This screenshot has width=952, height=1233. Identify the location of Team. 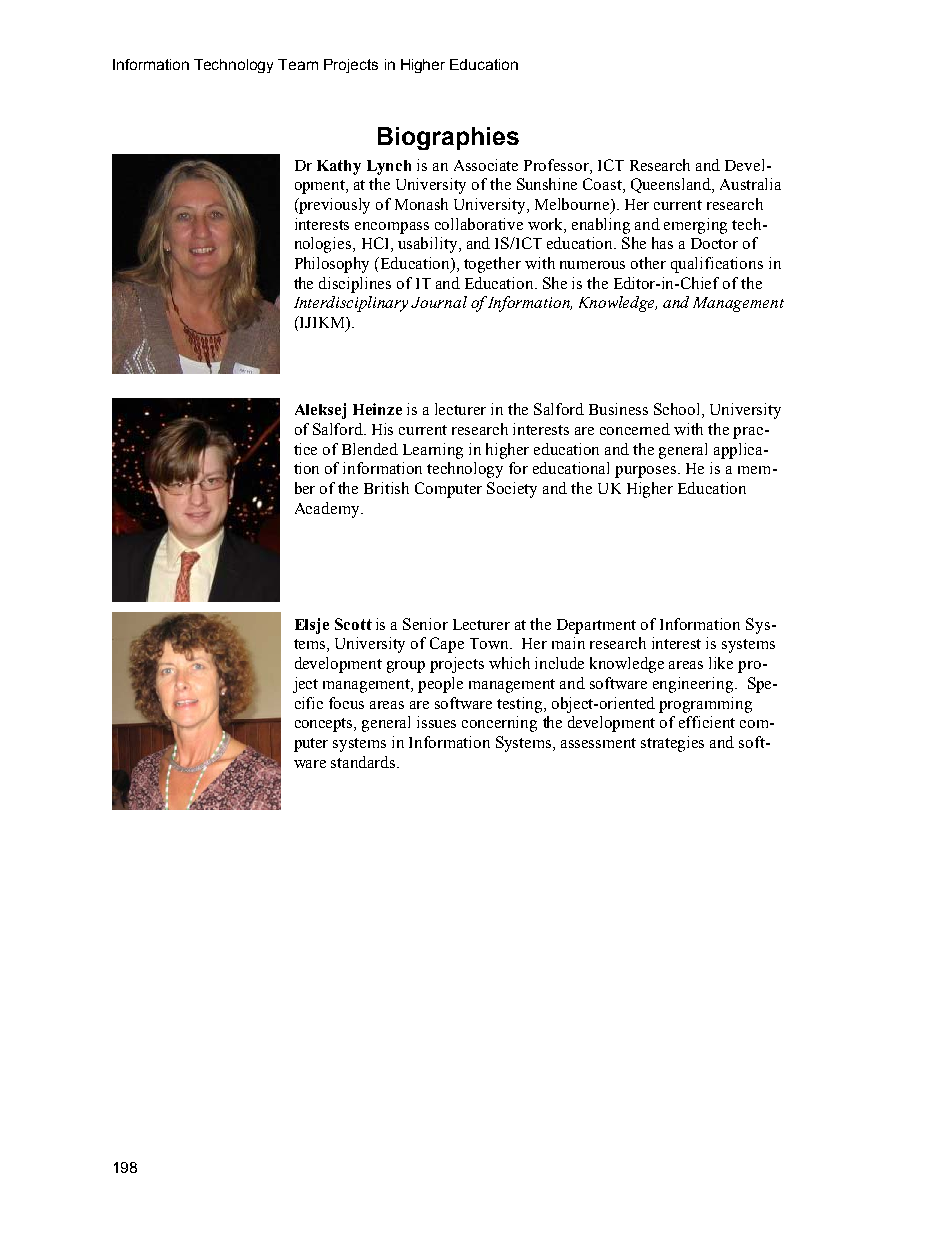
(298, 64).
